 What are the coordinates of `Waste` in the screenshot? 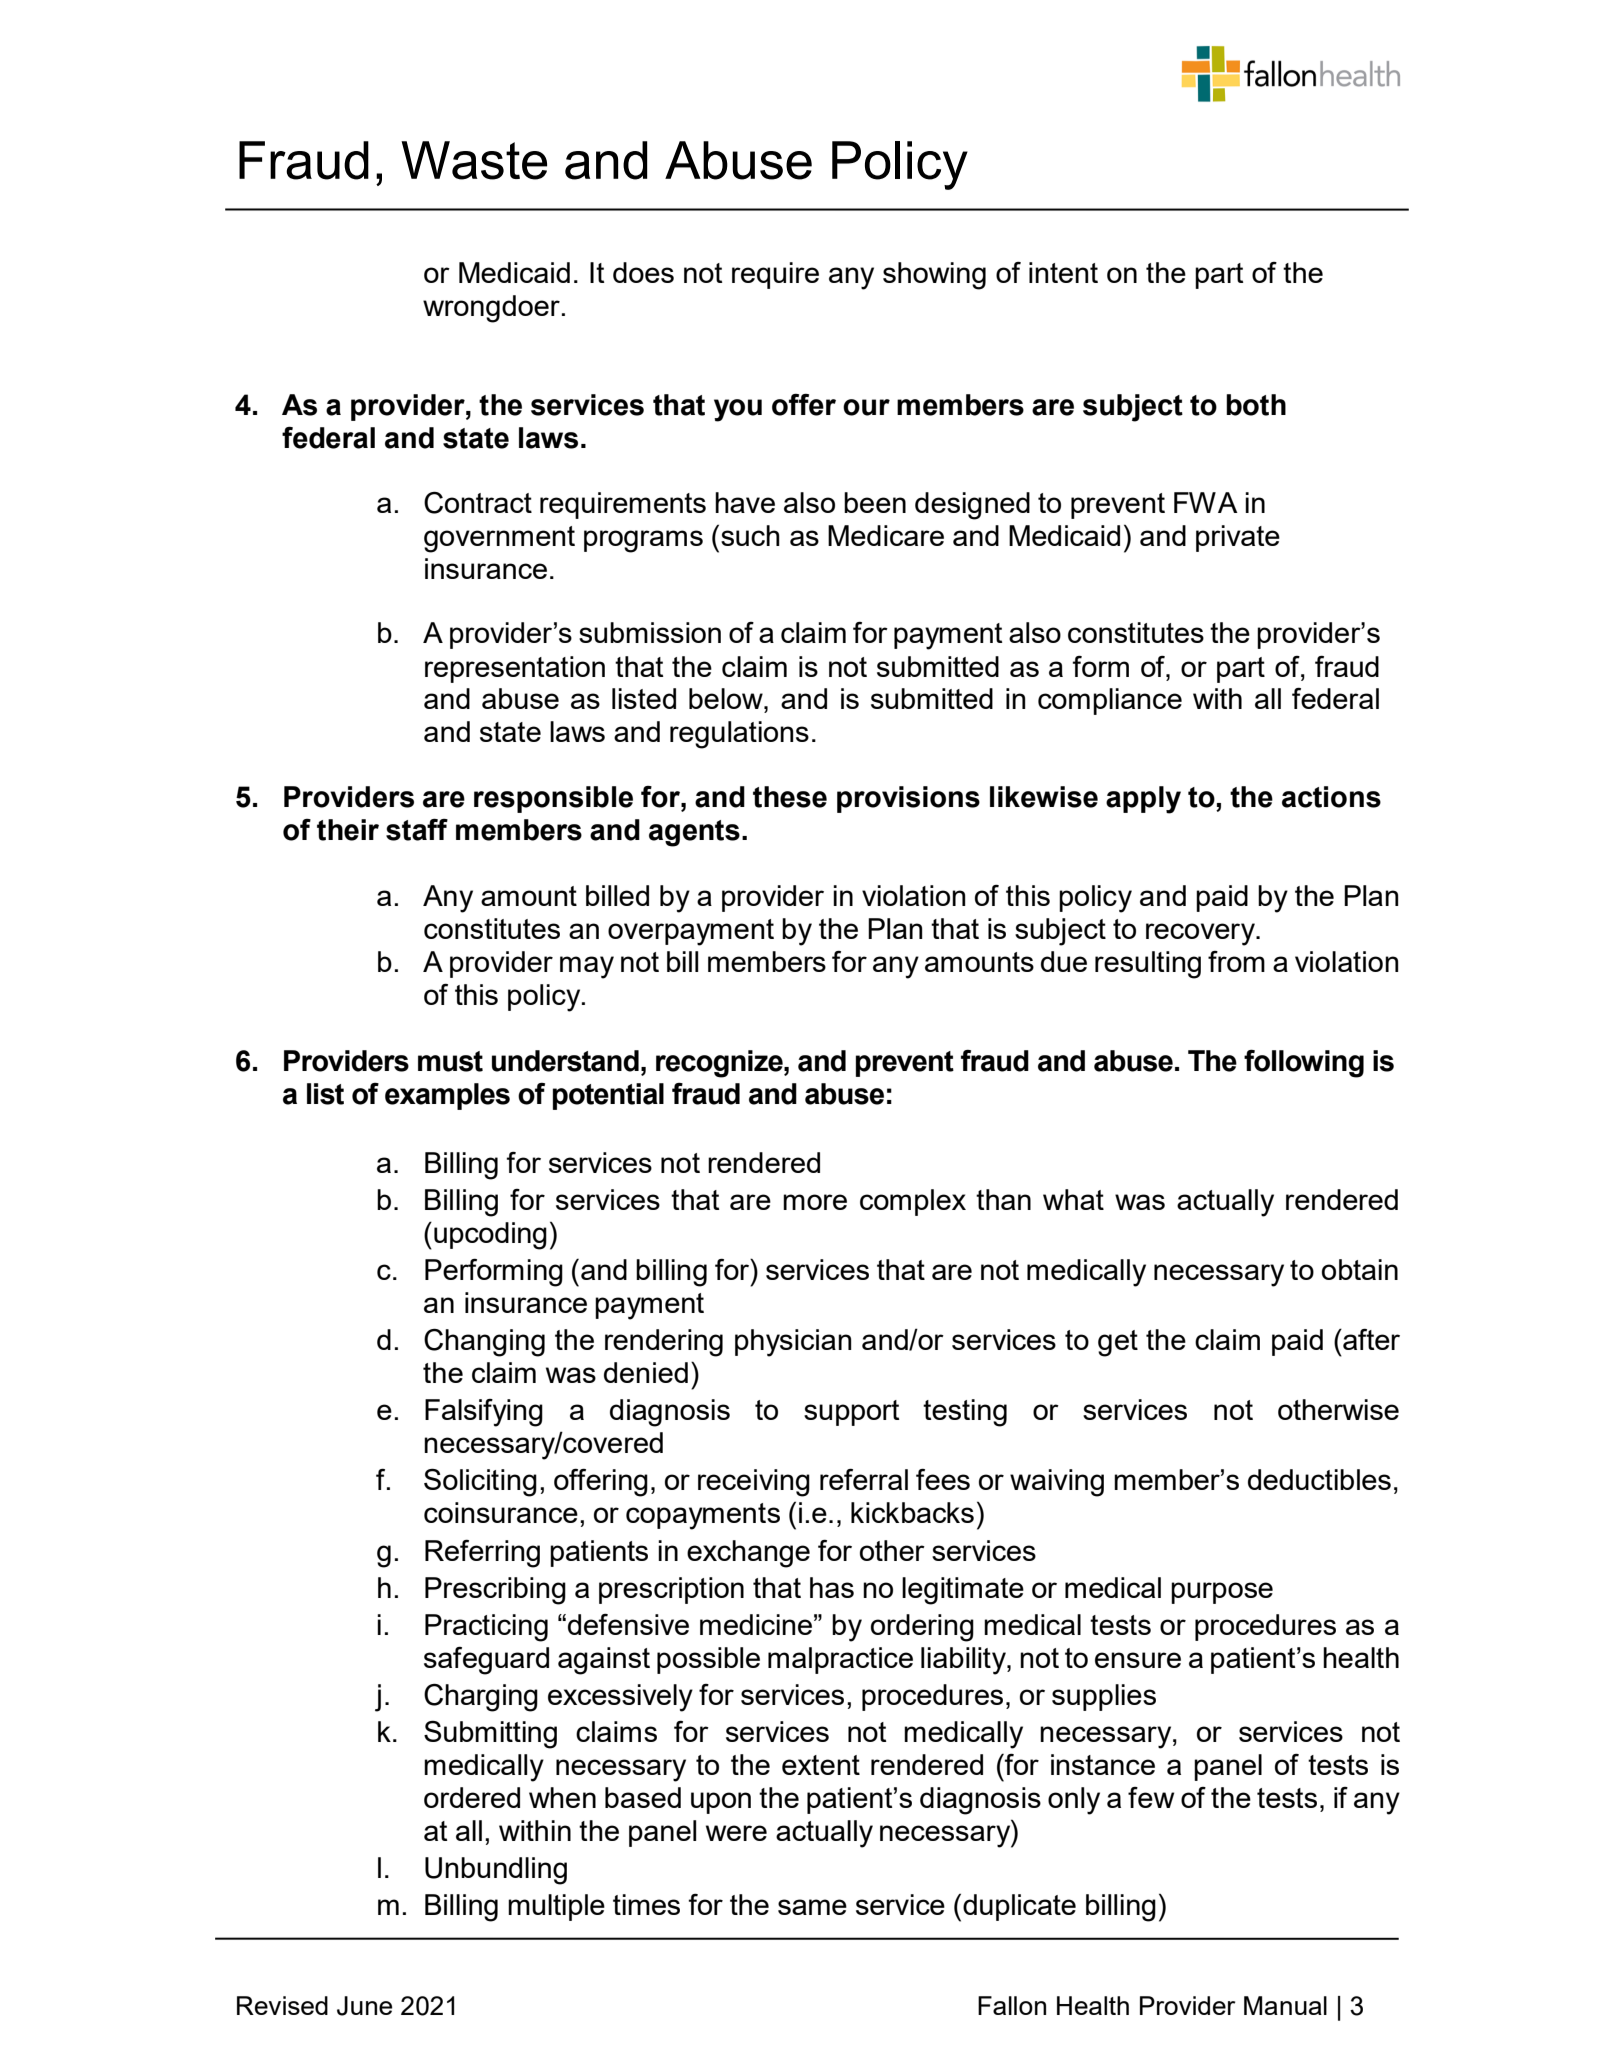 It's located at (474, 160).
